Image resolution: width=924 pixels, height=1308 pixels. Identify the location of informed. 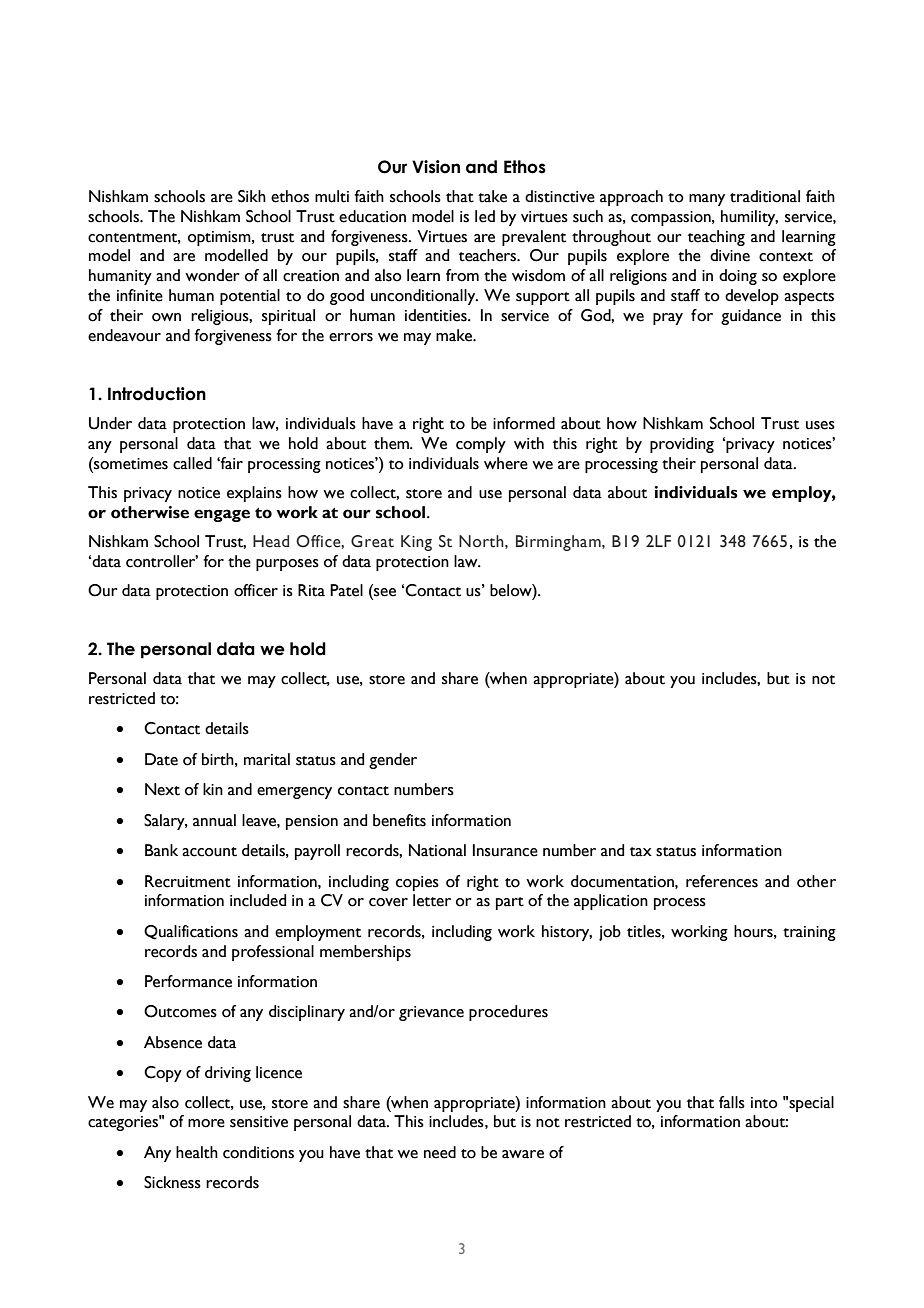
(524, 423).
